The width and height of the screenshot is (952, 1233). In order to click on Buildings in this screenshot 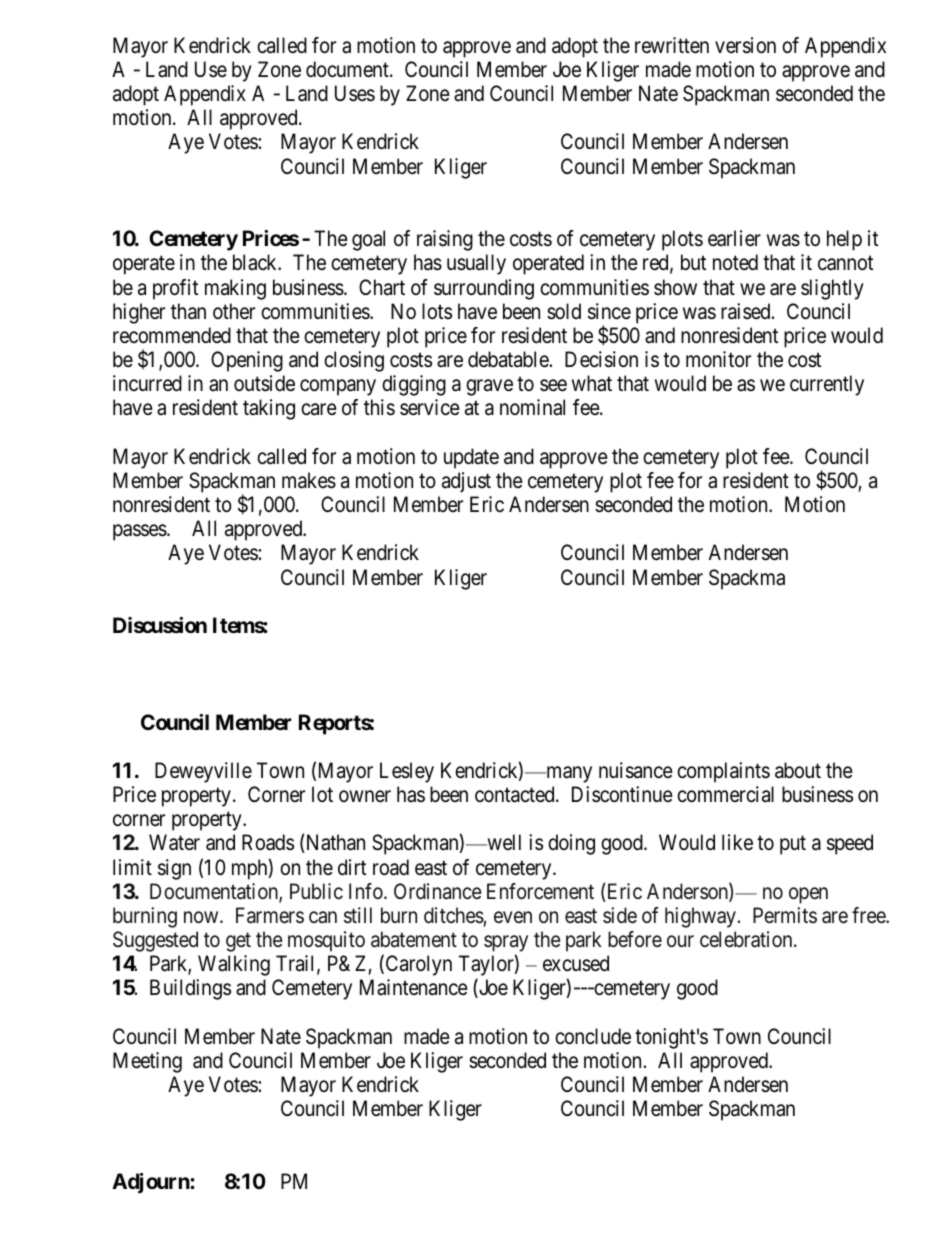, I will do `click(190, 989)`.
